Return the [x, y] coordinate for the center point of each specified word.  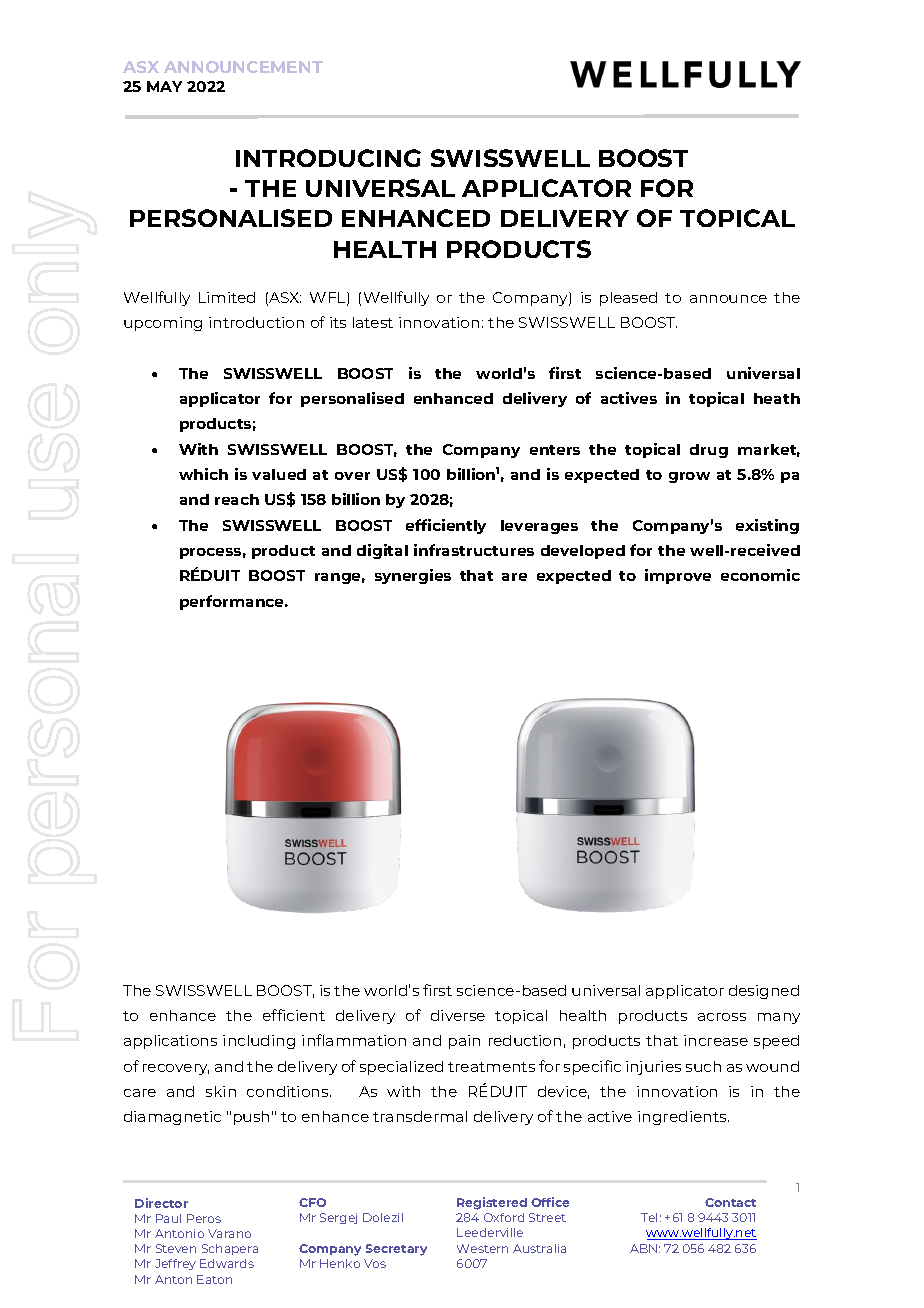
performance [233, 602]
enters [555, 450]
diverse [458, 1015]
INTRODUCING [328, 158]
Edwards [227, 1263]
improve [678, 576]
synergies [413, 576]
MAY [164, 86]
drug [709, 451]
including [259, 1042]
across [722, 1017]
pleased [628, 299]
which [203, 474]
